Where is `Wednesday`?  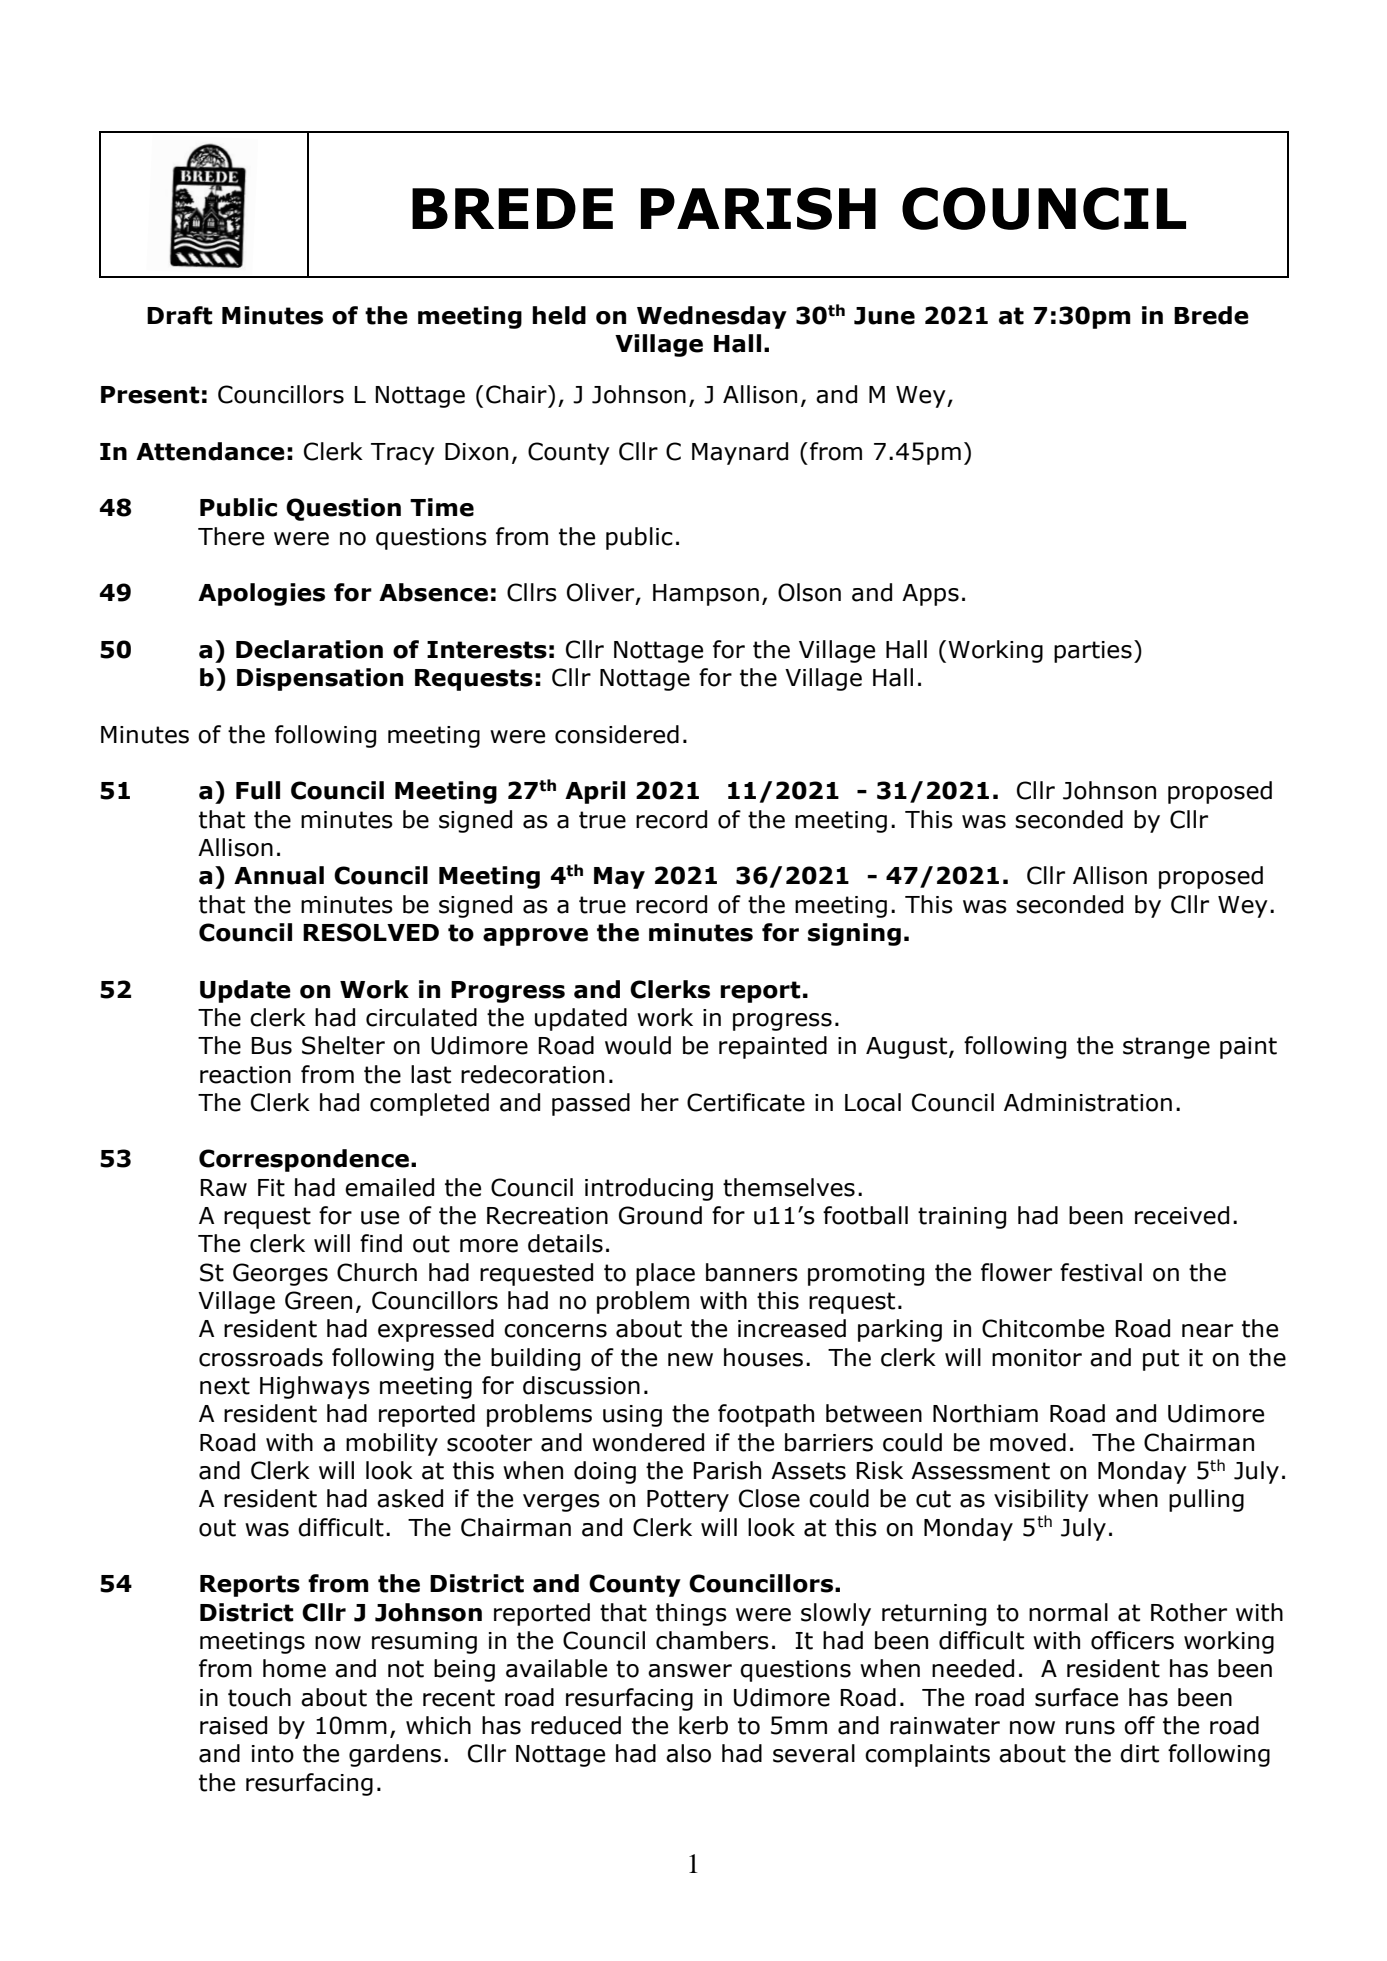 Wednesday is located at coordinates (712, 317).
